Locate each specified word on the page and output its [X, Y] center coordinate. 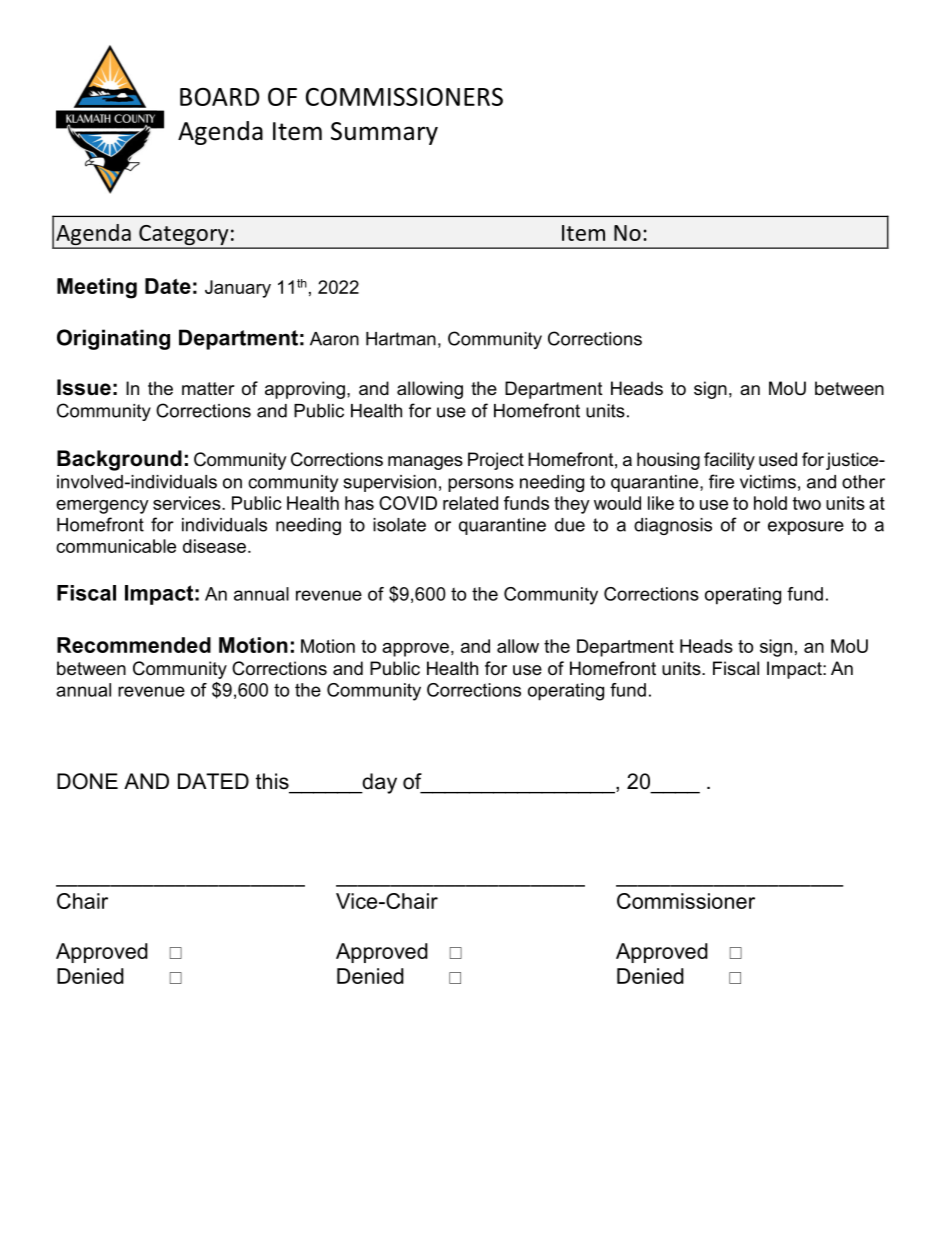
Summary [384, 133]
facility [729, 461]
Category [184, 236]
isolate [399, 525]
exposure [806, 528]
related [470, 503]
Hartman [401, 339]
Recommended [134, 645]
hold [770, 503]
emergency [102, 507]
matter [208, 389]
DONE [87, 781]
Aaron [334, 339]
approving [305, 390]
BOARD [219, 97]
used [778, 459]
